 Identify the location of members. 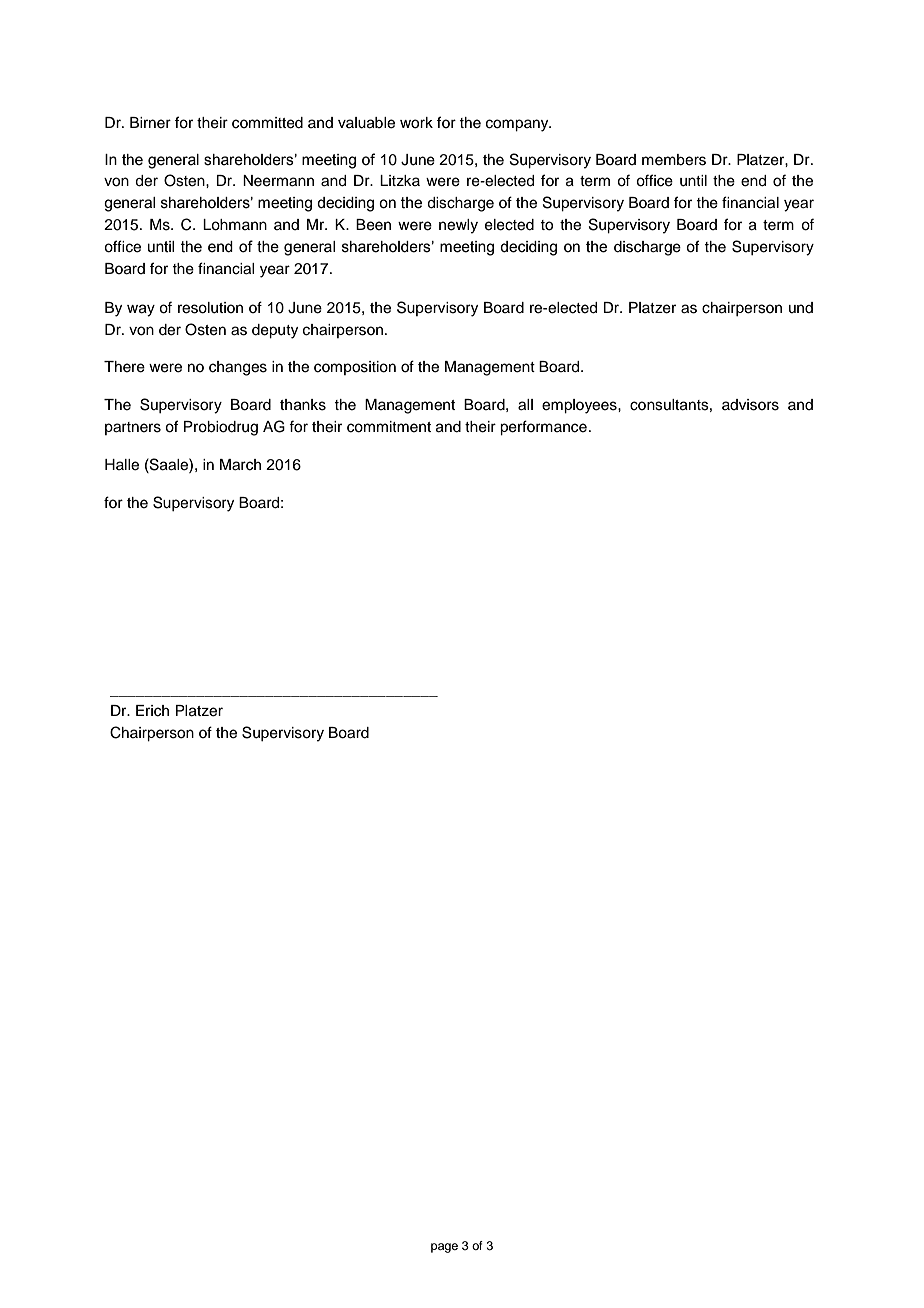
(674, 160).
